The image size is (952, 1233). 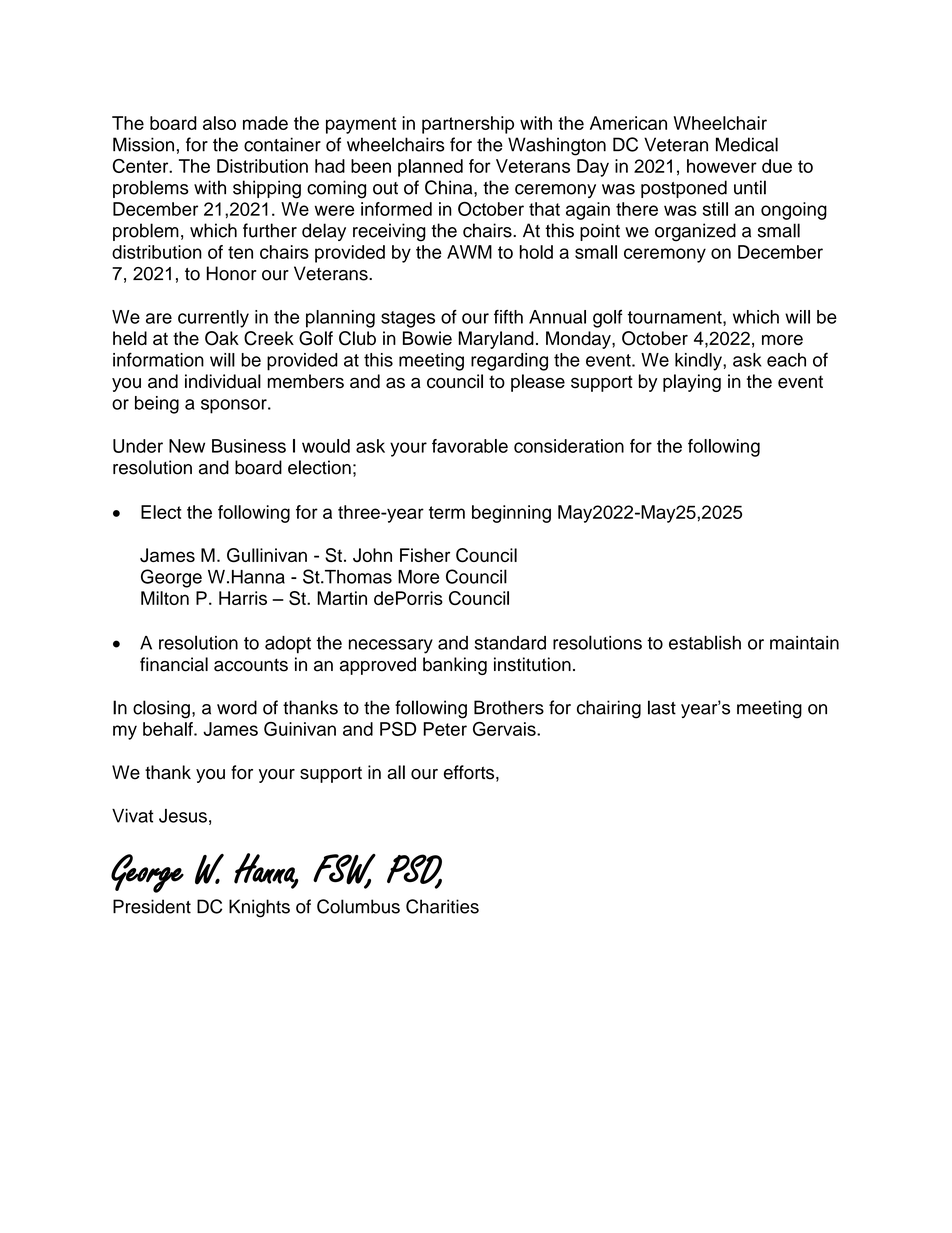 I want to click on Medical, so click(x=747, y=144).
